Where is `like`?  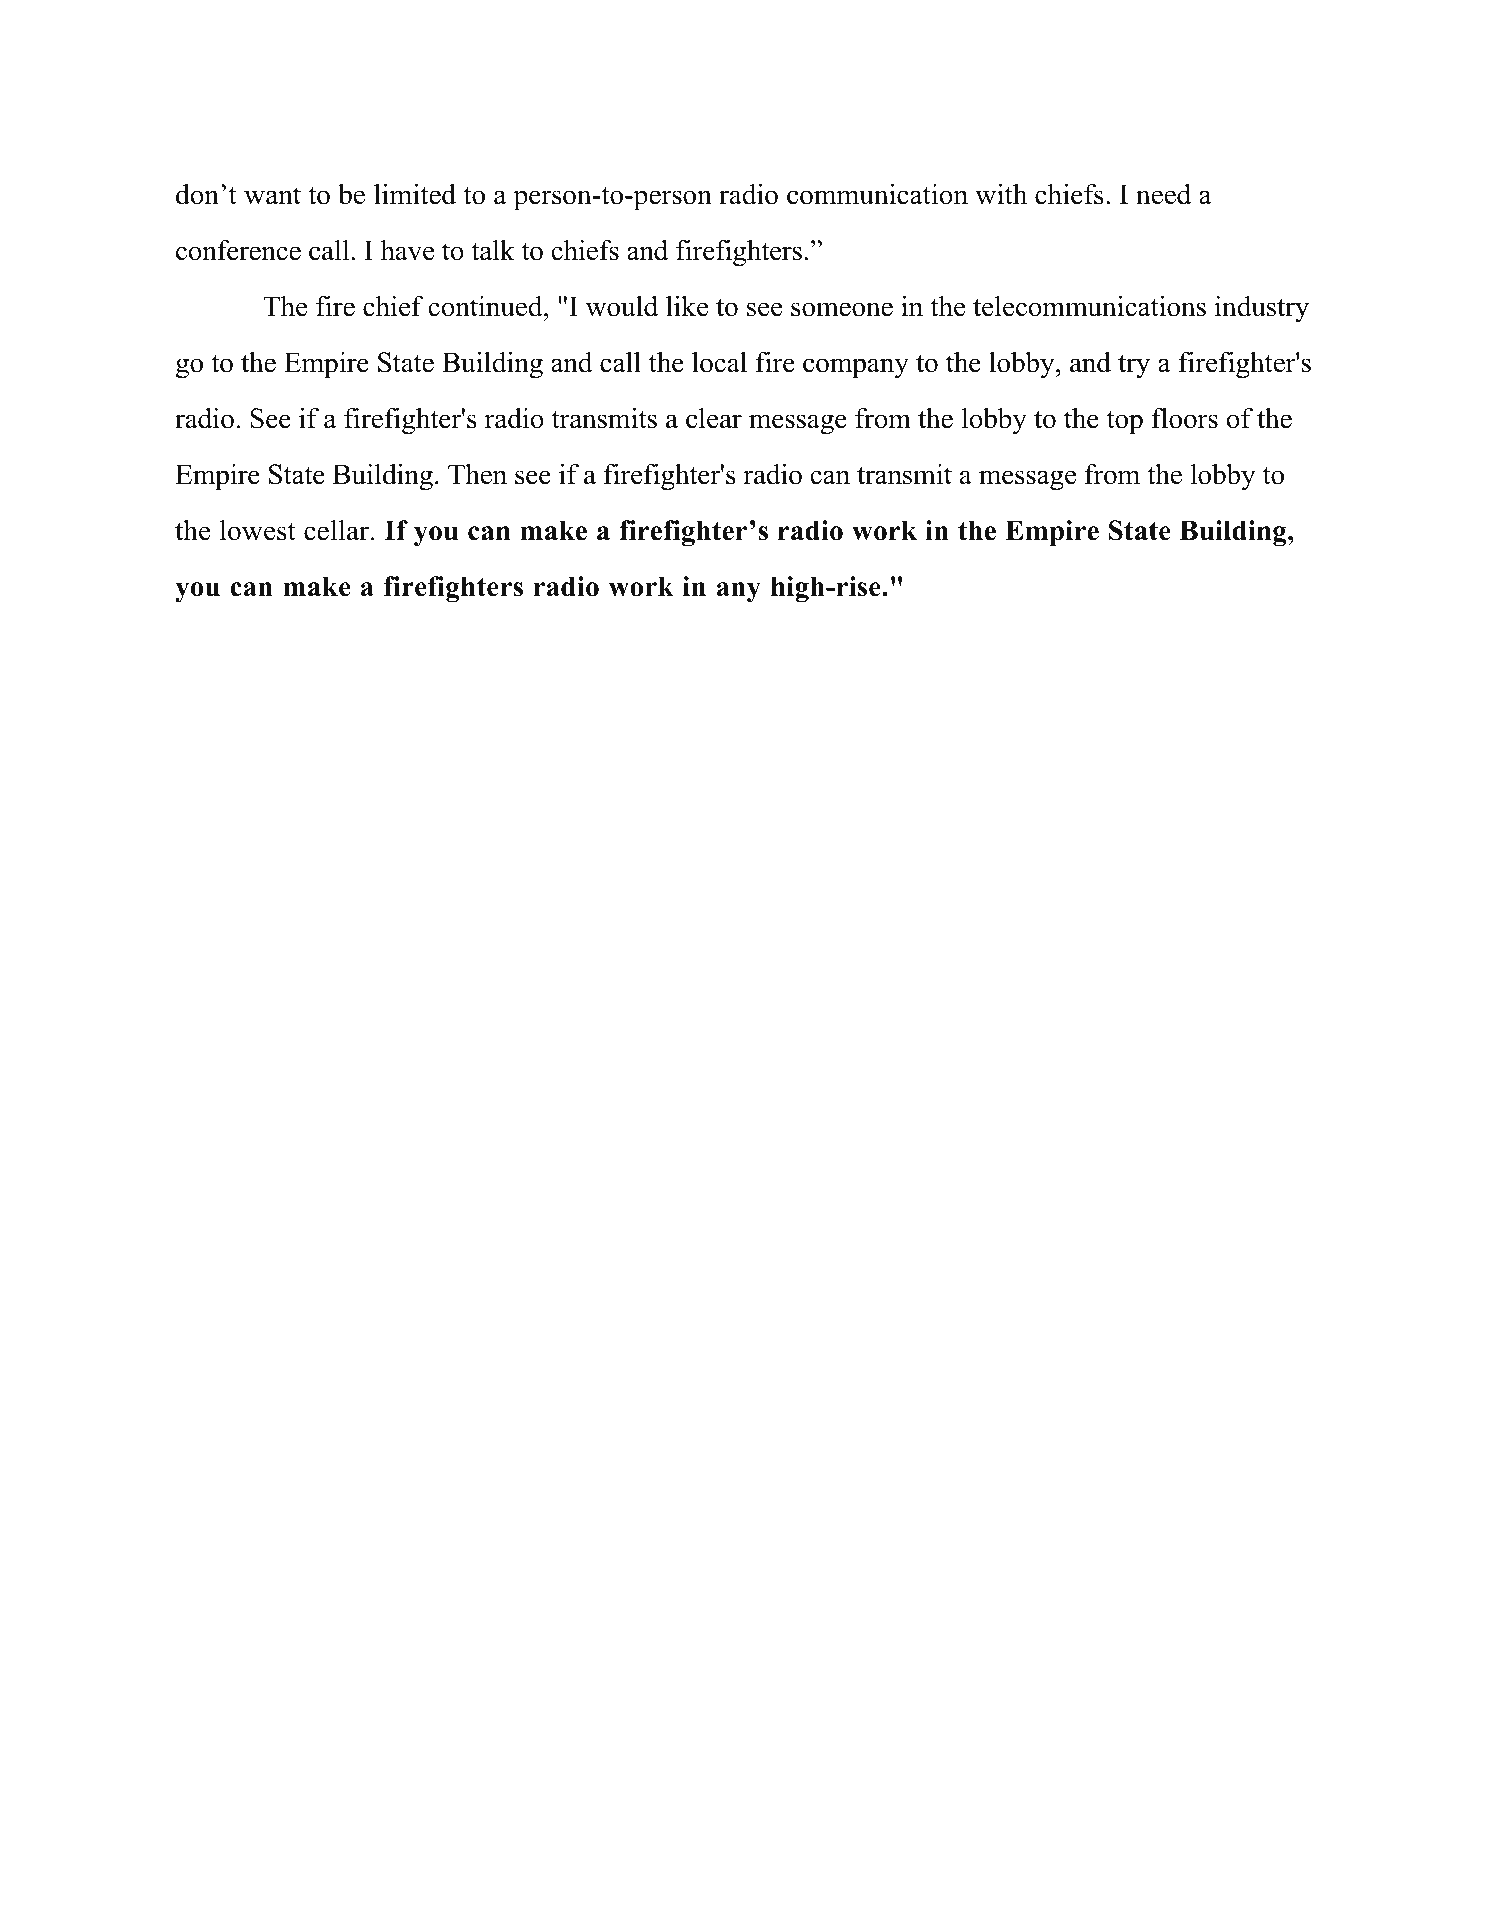 like is located at coordinates (687, 306).
